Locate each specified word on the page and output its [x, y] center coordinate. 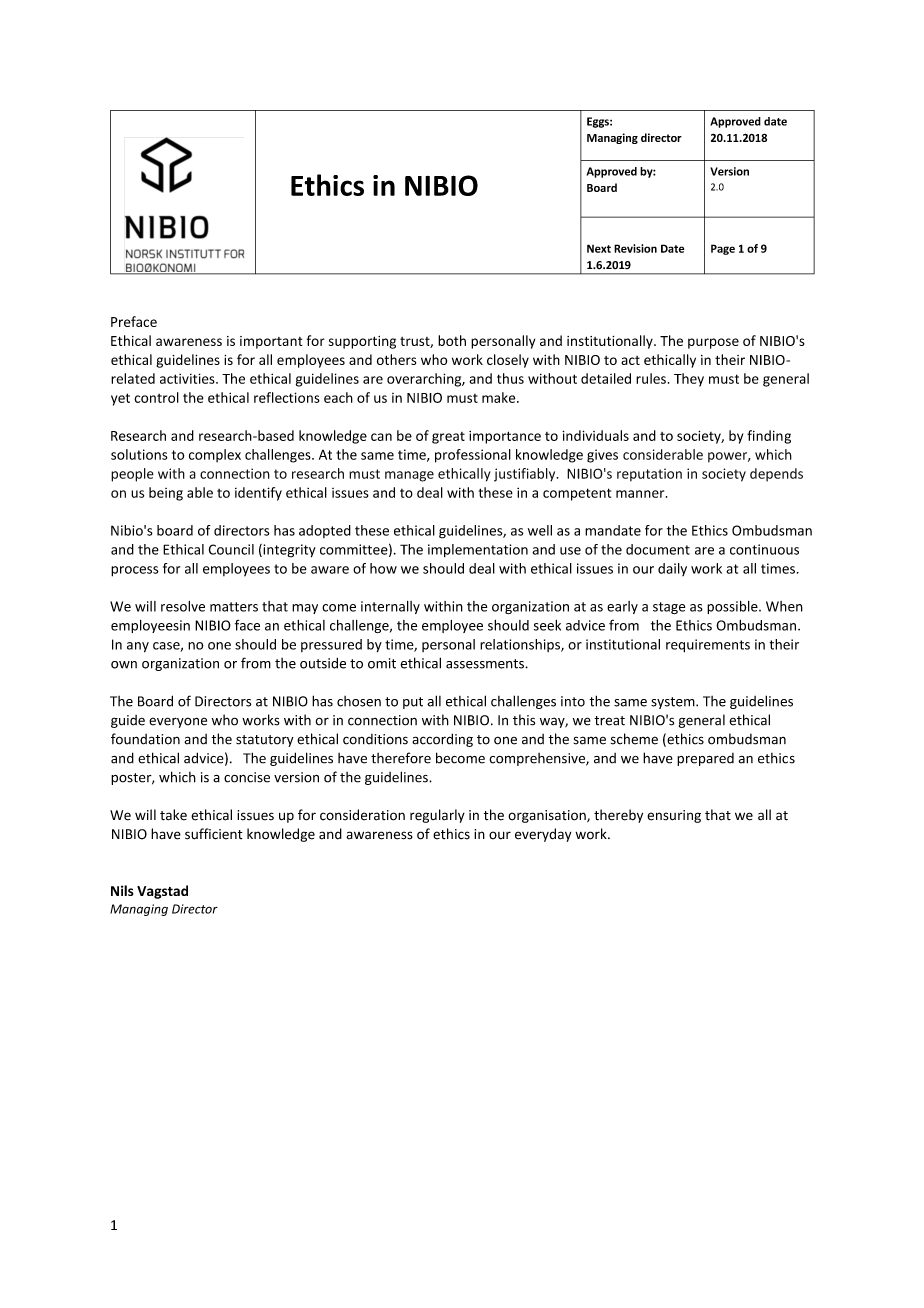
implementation [478, 550]
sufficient [214, 834]
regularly [437, 816]
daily [672, 569]
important [271, 342]
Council [231, 549]
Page [723, 249]
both [452, 340]
